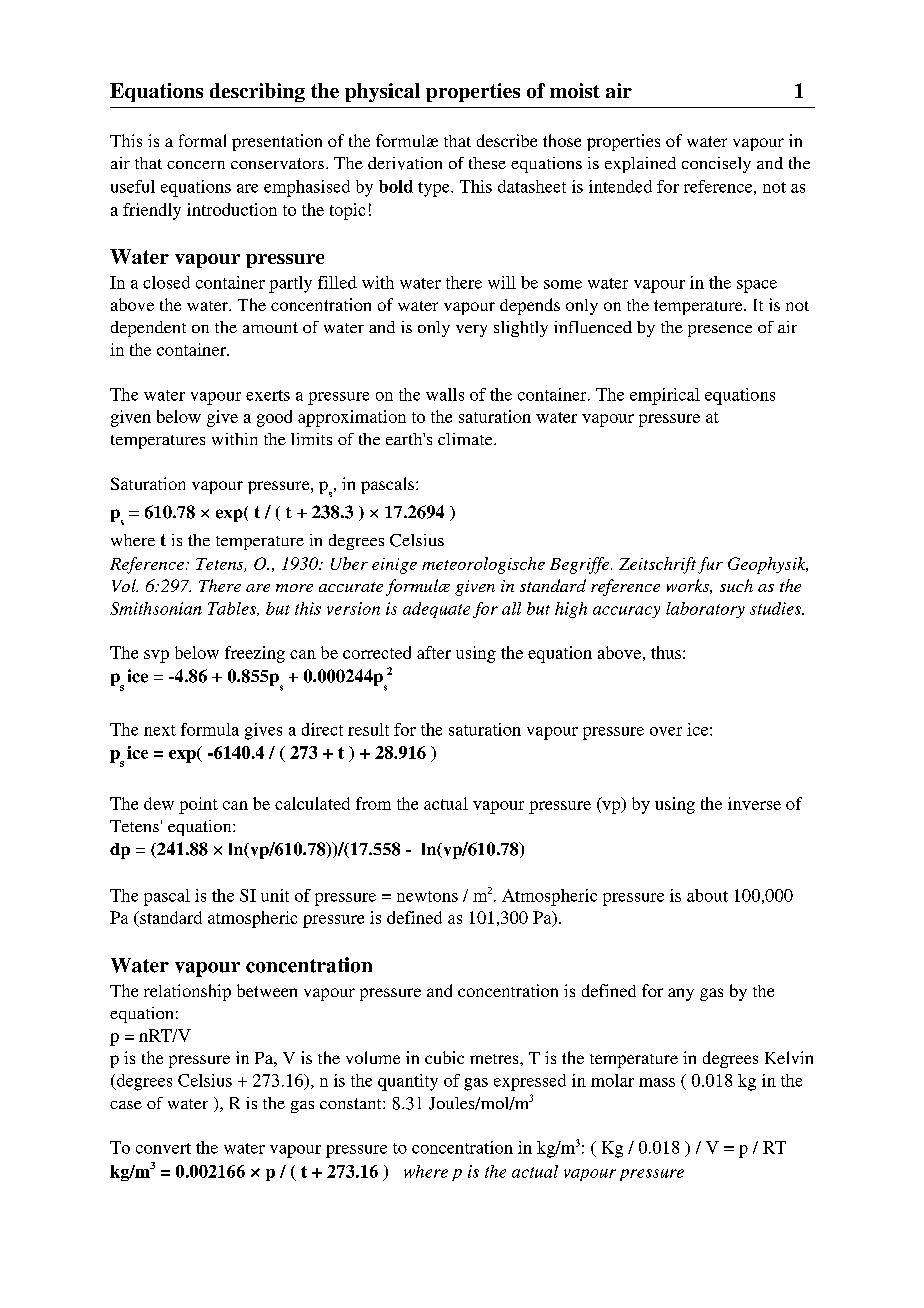 This screenshot has width=924, height=1308. I want to click on quantity, so click(408, 1082).
